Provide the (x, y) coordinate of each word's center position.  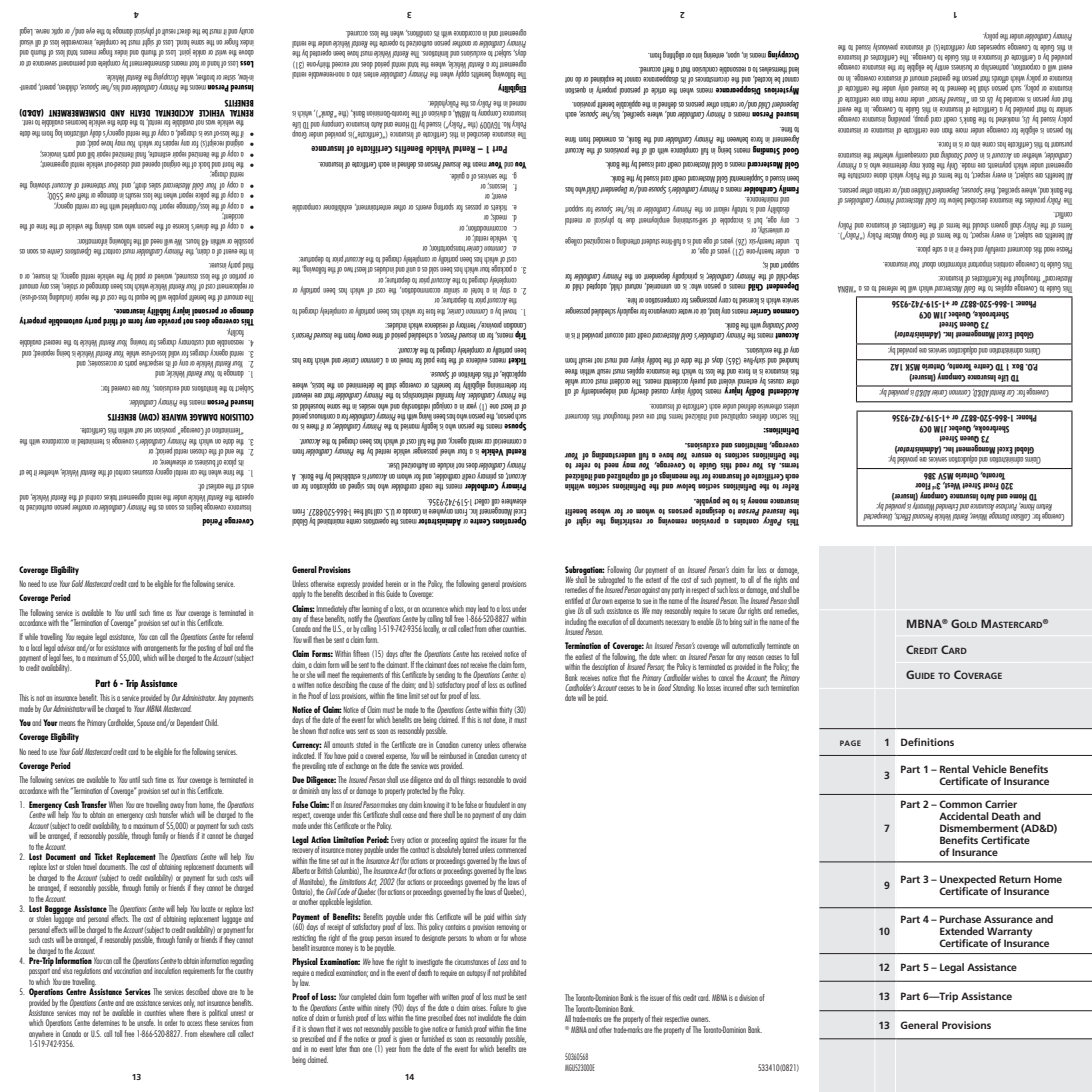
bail (228, 647)
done (500, 720)
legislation (359, 902)
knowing (434, 806)
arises (480, 1008)
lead (483, 608)
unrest (238, 1013)
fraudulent (497, 804)
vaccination (127, 971)
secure (727, 611)
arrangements (161, 650)
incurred (733, 687)
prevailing (314, 766)
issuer (657, 998)
